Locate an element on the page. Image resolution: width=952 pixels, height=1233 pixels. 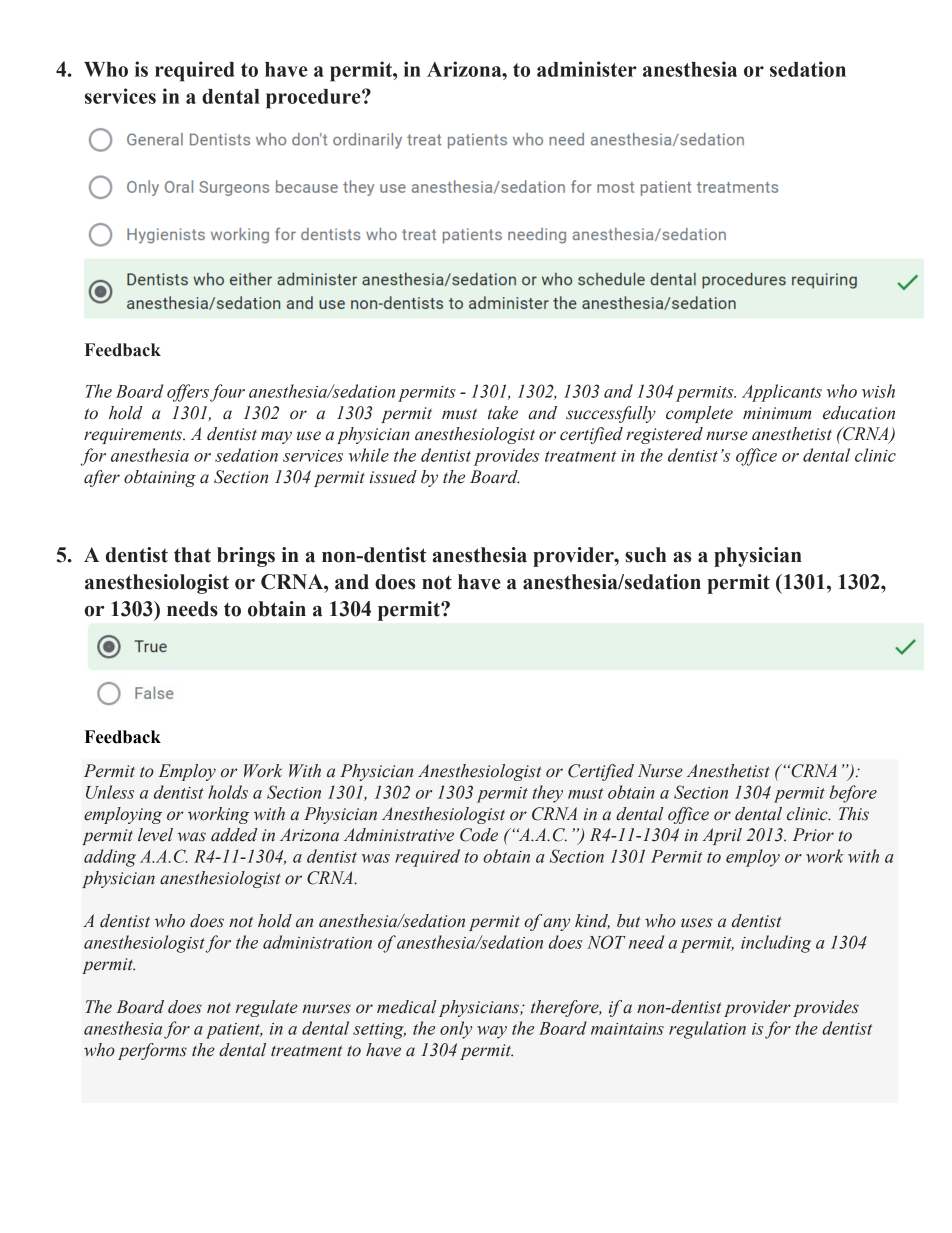
that is located at coordinates (192, 555).
